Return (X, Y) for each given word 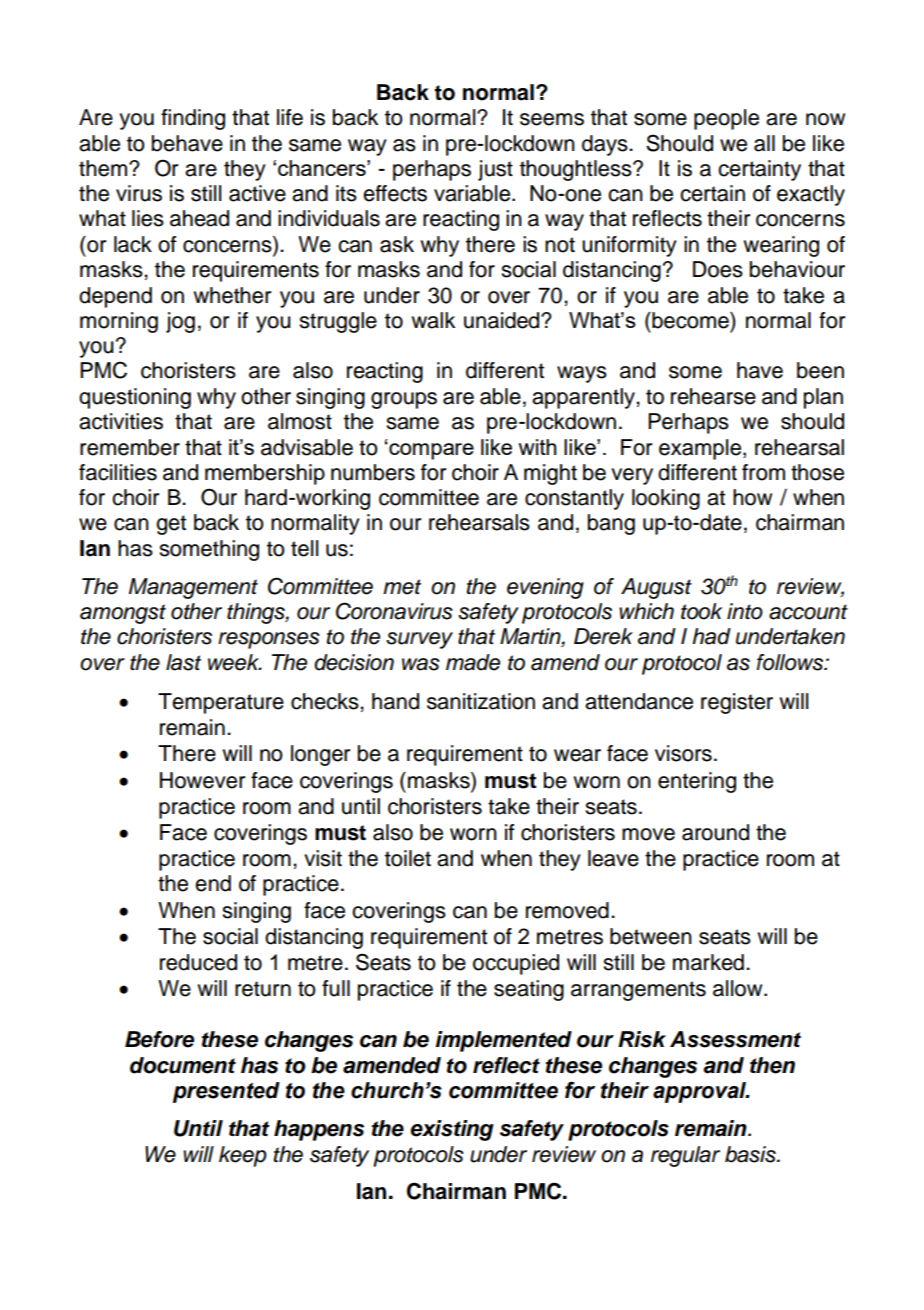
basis (751, 1154)
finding (193, 119)
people (726, 119)
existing (452, 1130)
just (495, 170)
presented (226, 1092)
